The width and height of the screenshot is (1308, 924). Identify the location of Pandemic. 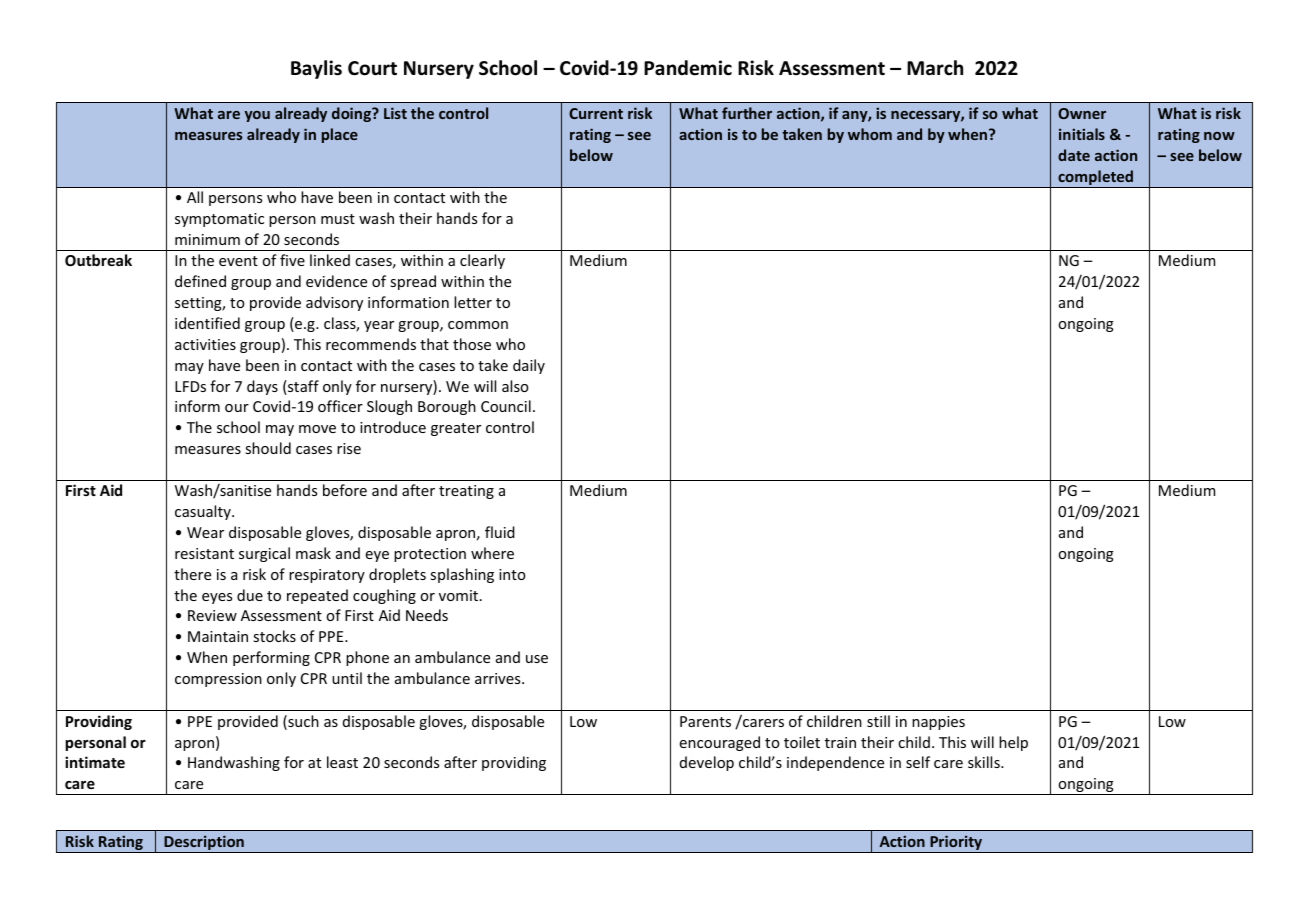
(688, 68).
